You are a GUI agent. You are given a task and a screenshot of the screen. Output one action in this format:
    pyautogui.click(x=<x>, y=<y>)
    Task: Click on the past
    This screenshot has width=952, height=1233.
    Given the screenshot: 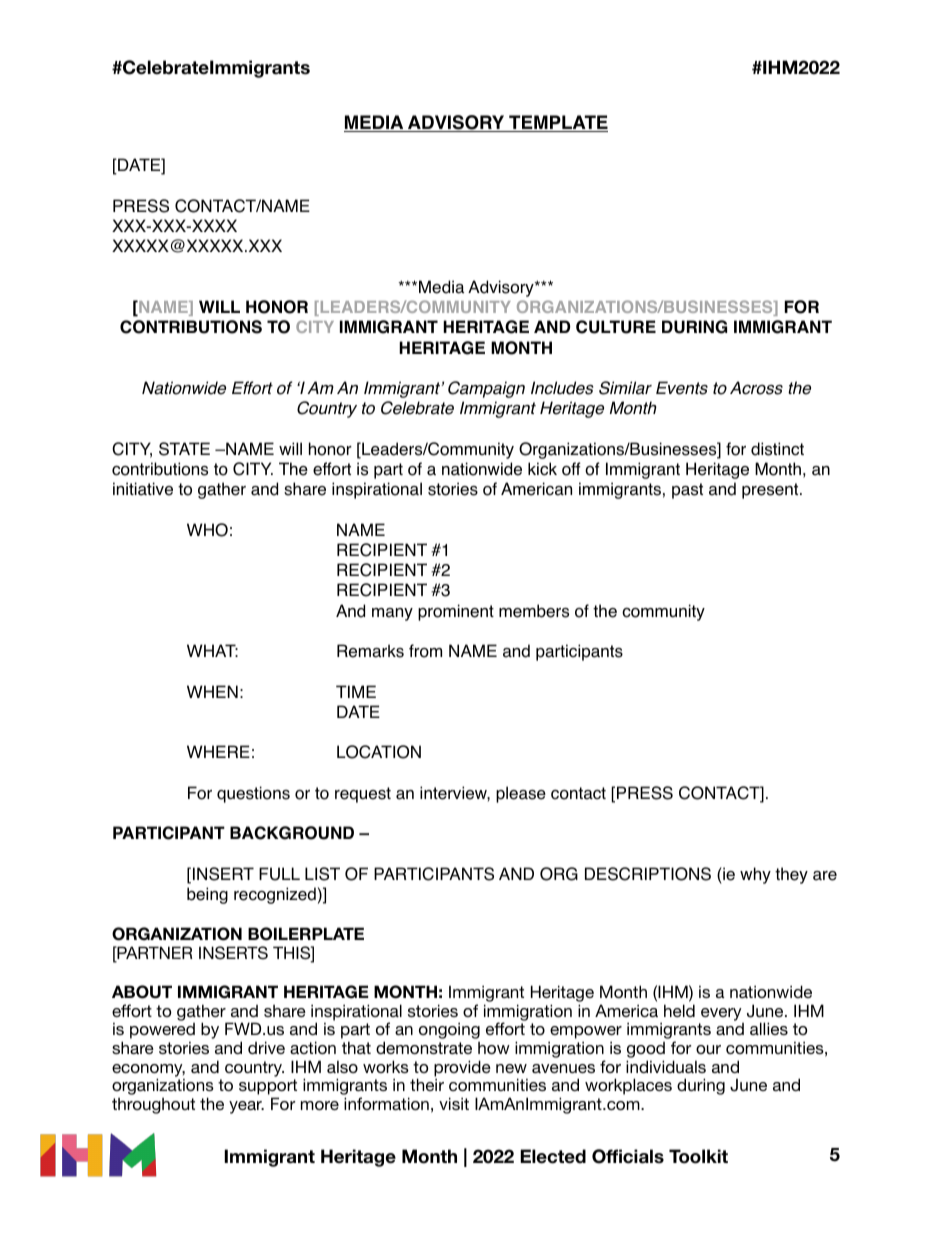 What is the action you would take?
    pyautogui.click(x=687, y=491)
